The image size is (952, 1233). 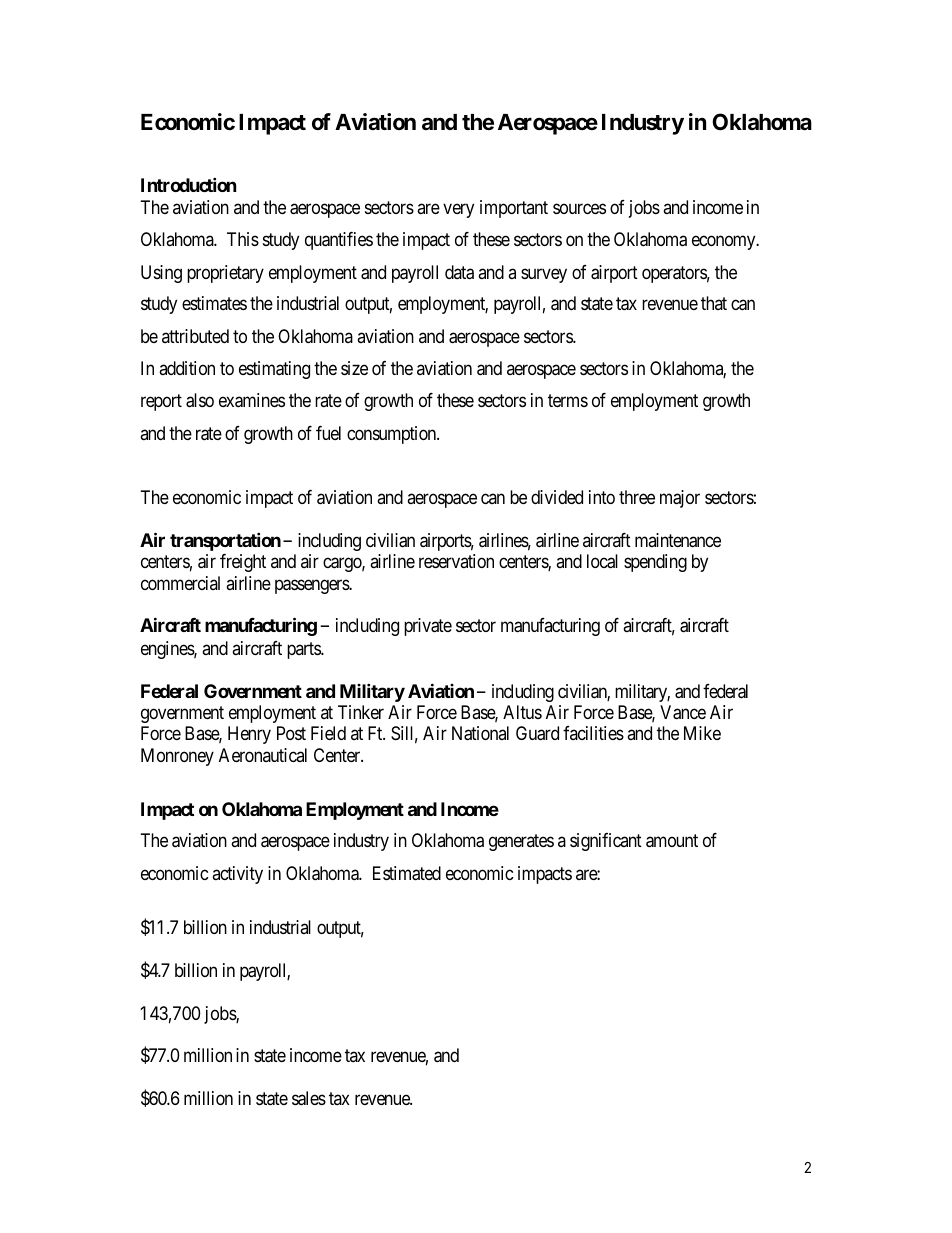 What do you see at coordinates (672, 841) in the image?
I see `amount` at bounding box center [672, 841].
